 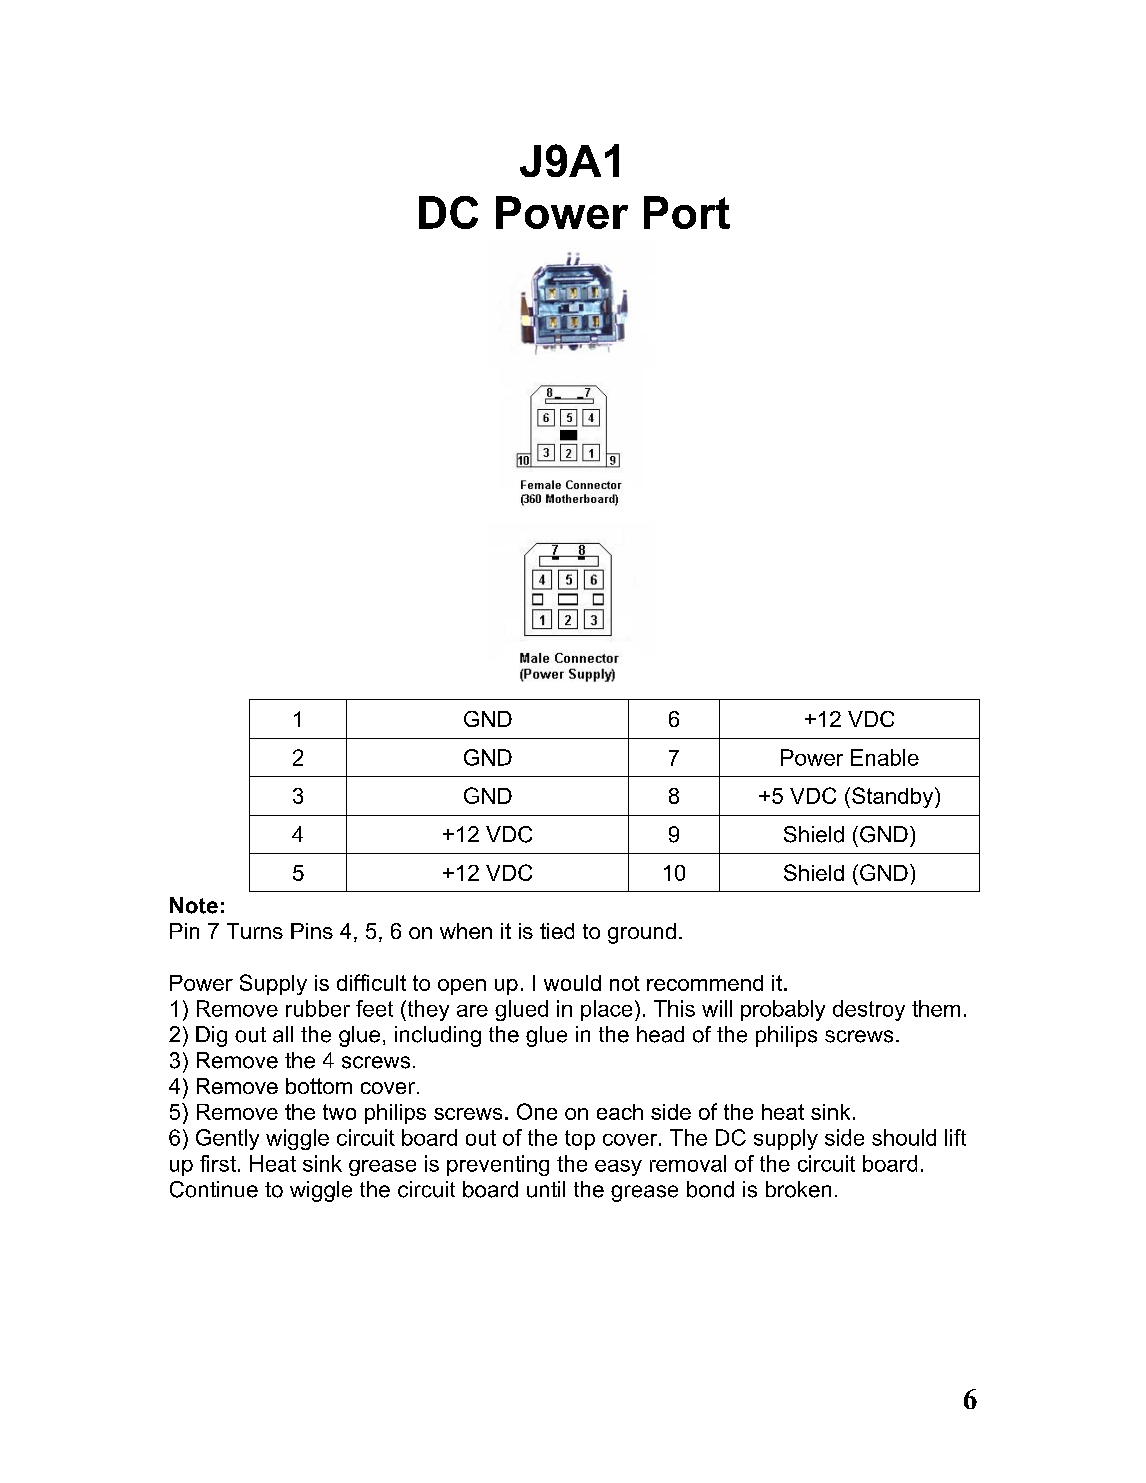 I want to click on Enable, so click(x=885, y=757).
